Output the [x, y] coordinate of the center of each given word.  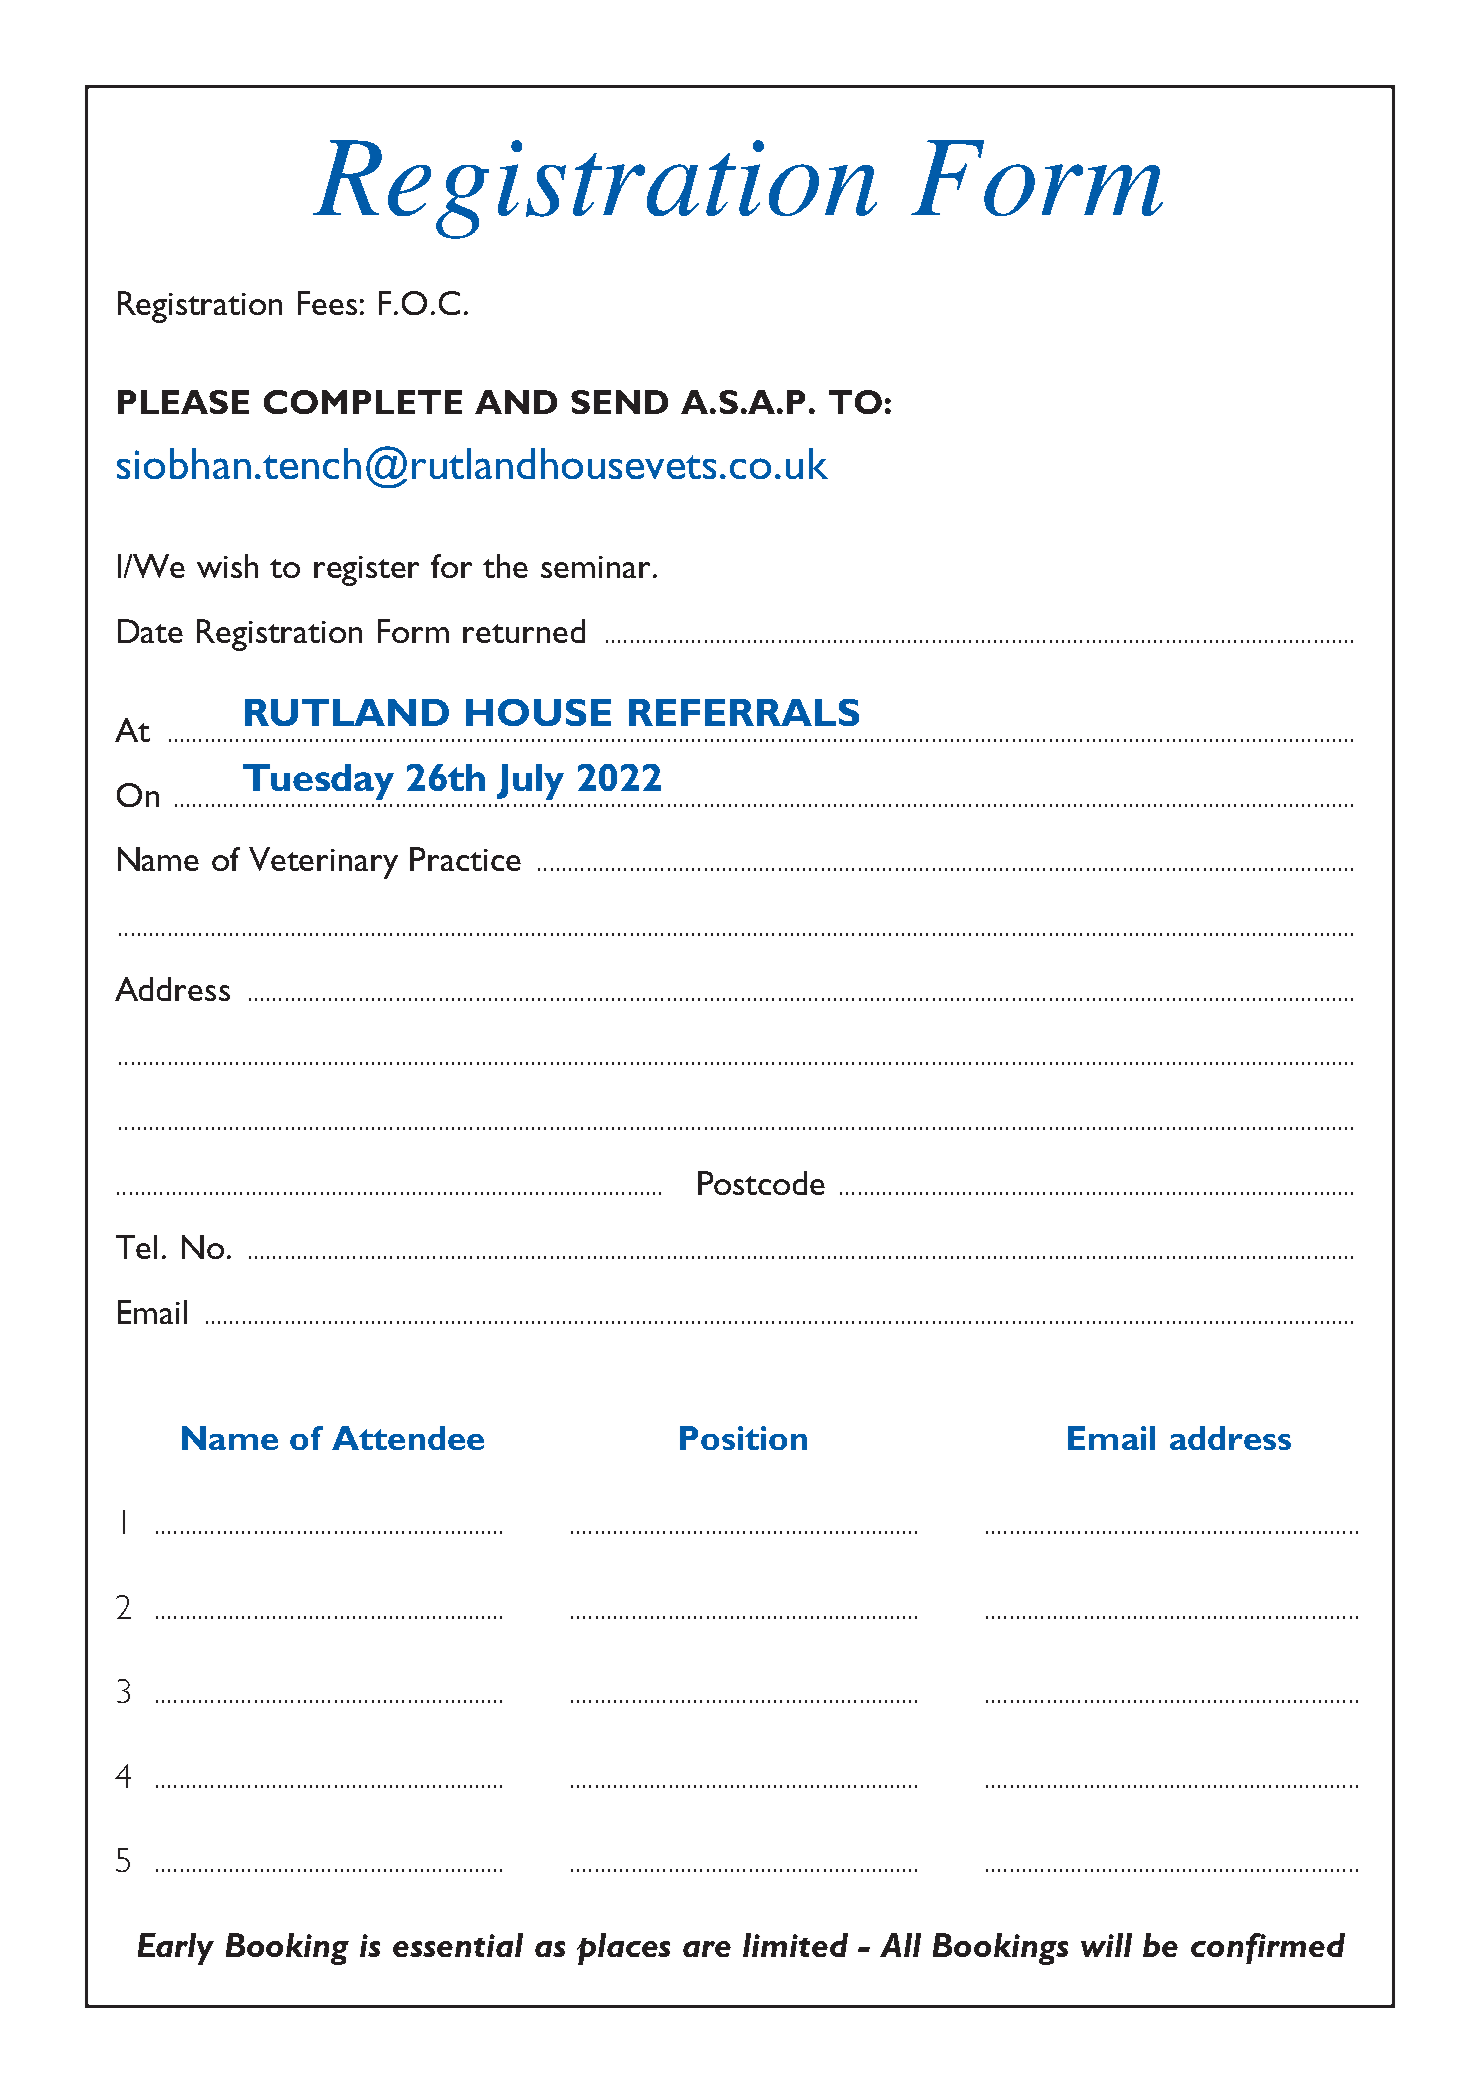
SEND [619, 402]
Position [743, 1438]
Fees [327, 303]
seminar [597, 567]
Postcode [761, 1183]
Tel [136, 1247]
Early [176, 1949]
